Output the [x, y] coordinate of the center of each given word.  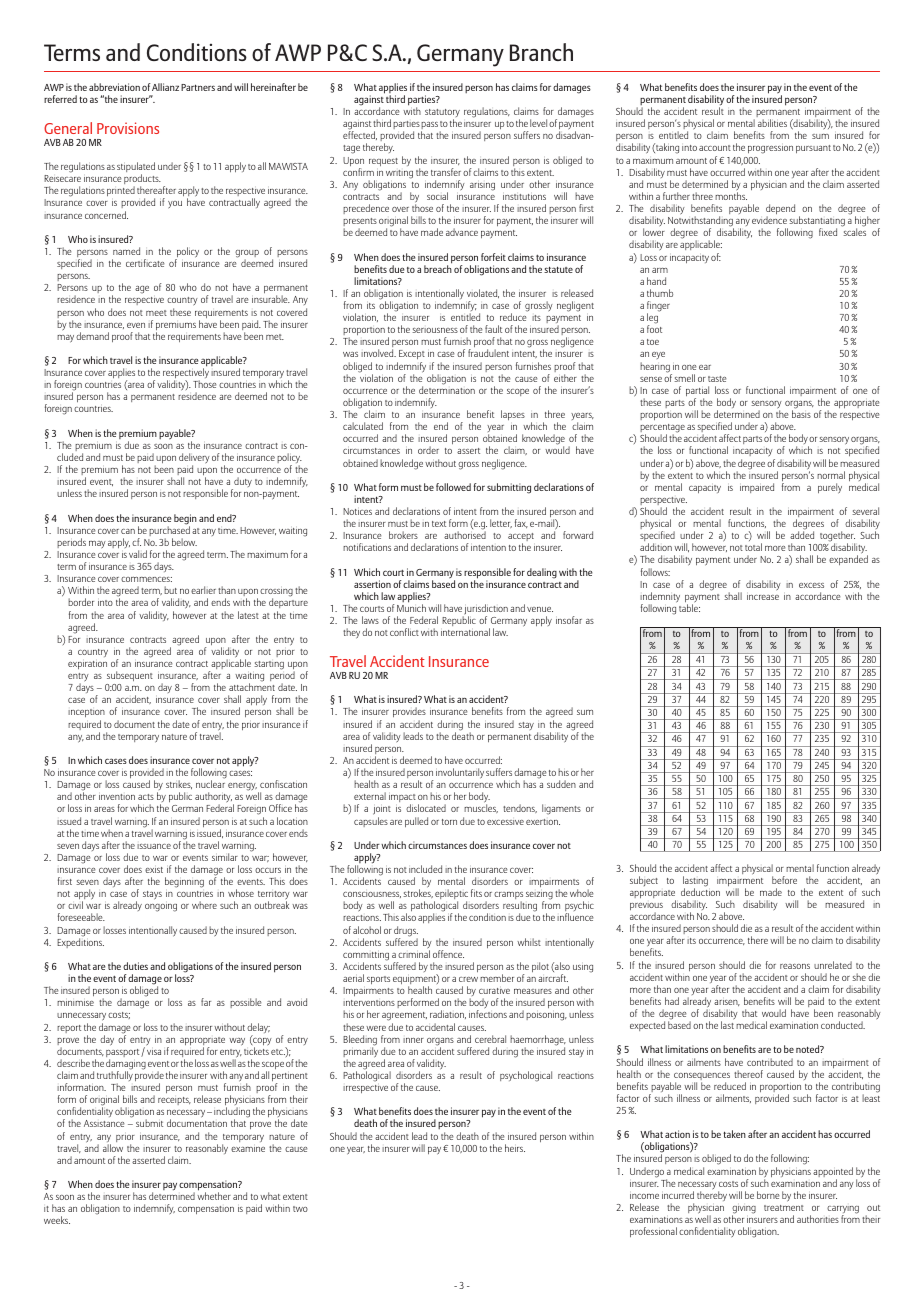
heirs [515, 1148]
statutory [442, 114]
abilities [772, 123]
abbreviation [114, 87]
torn [449, 822]
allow [113, 1148]
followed [453, 487]
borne [768, 1195]
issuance [154, 846]
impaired [757, 488]
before [784, 880]
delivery [194, 459]
